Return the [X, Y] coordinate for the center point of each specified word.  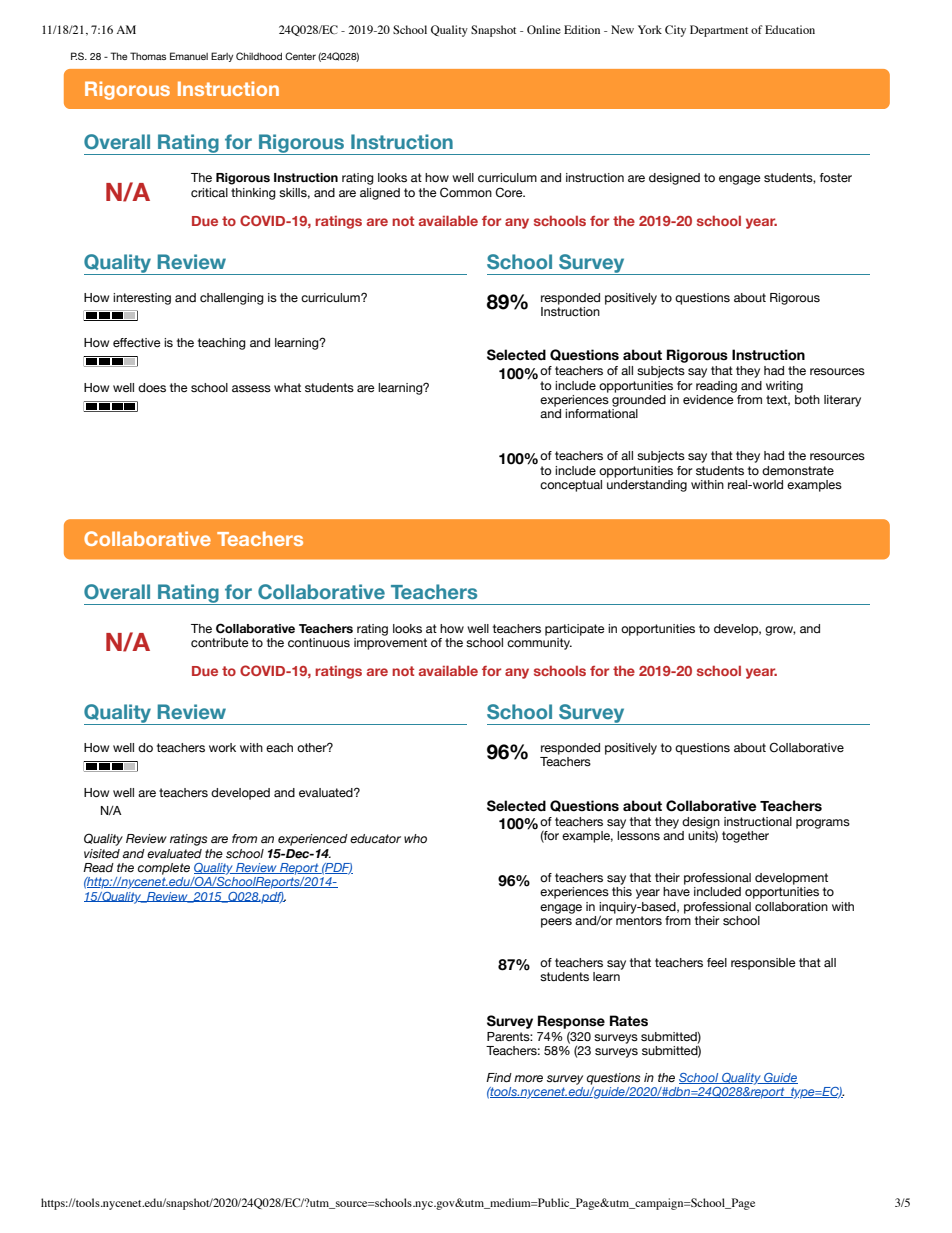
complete [164, 869]
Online [544, 29]
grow [780, 631]
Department [719, 31]
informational [601, 413]
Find [499, 1077]
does [152, 388]
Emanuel [189, 56]
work [222, 747]
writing [784, 387]
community [539, 642]
